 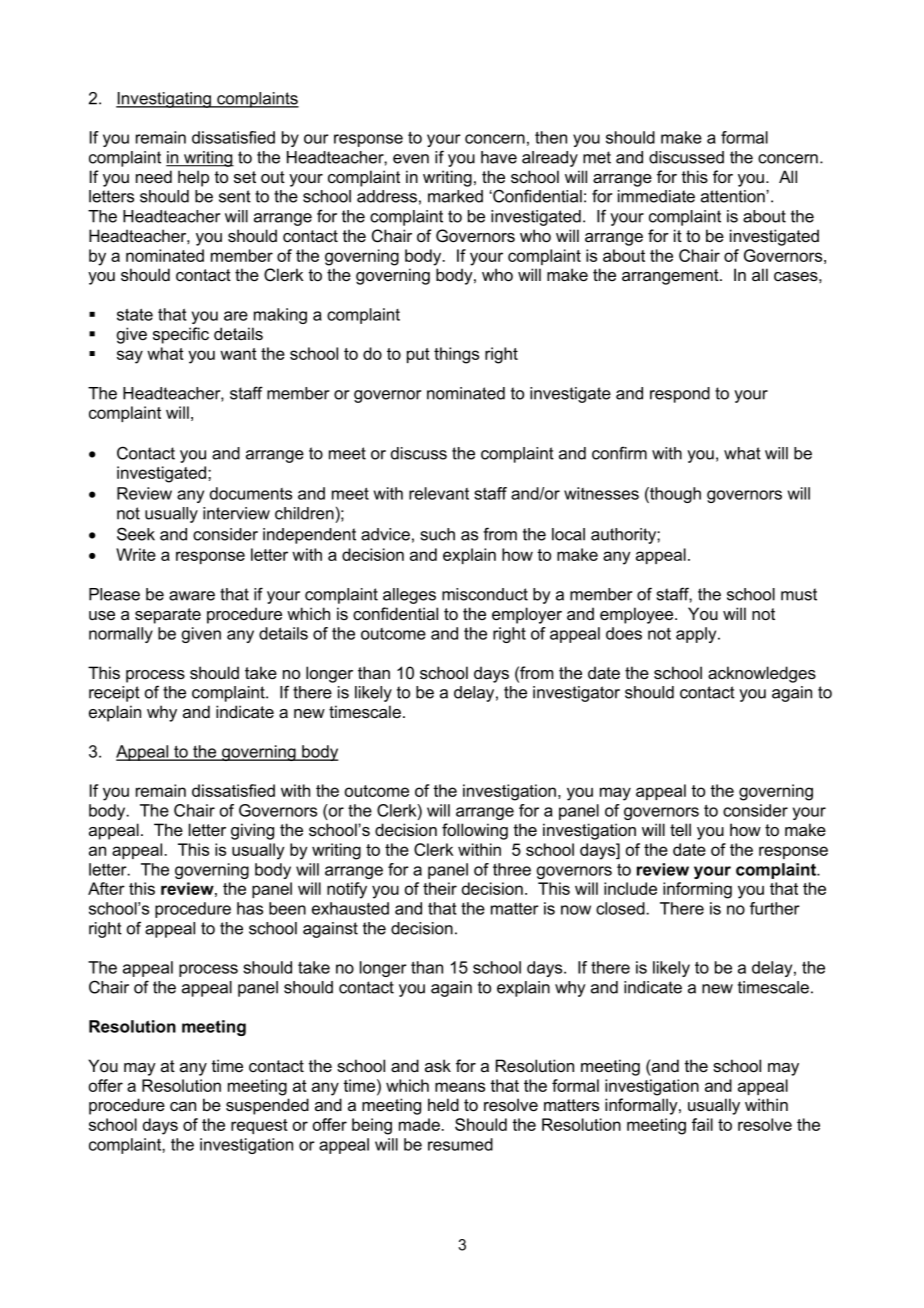 What do you see at coordinates (680, 829) in the screenshot?
I see `tell` at bounding box center [680, 829].
